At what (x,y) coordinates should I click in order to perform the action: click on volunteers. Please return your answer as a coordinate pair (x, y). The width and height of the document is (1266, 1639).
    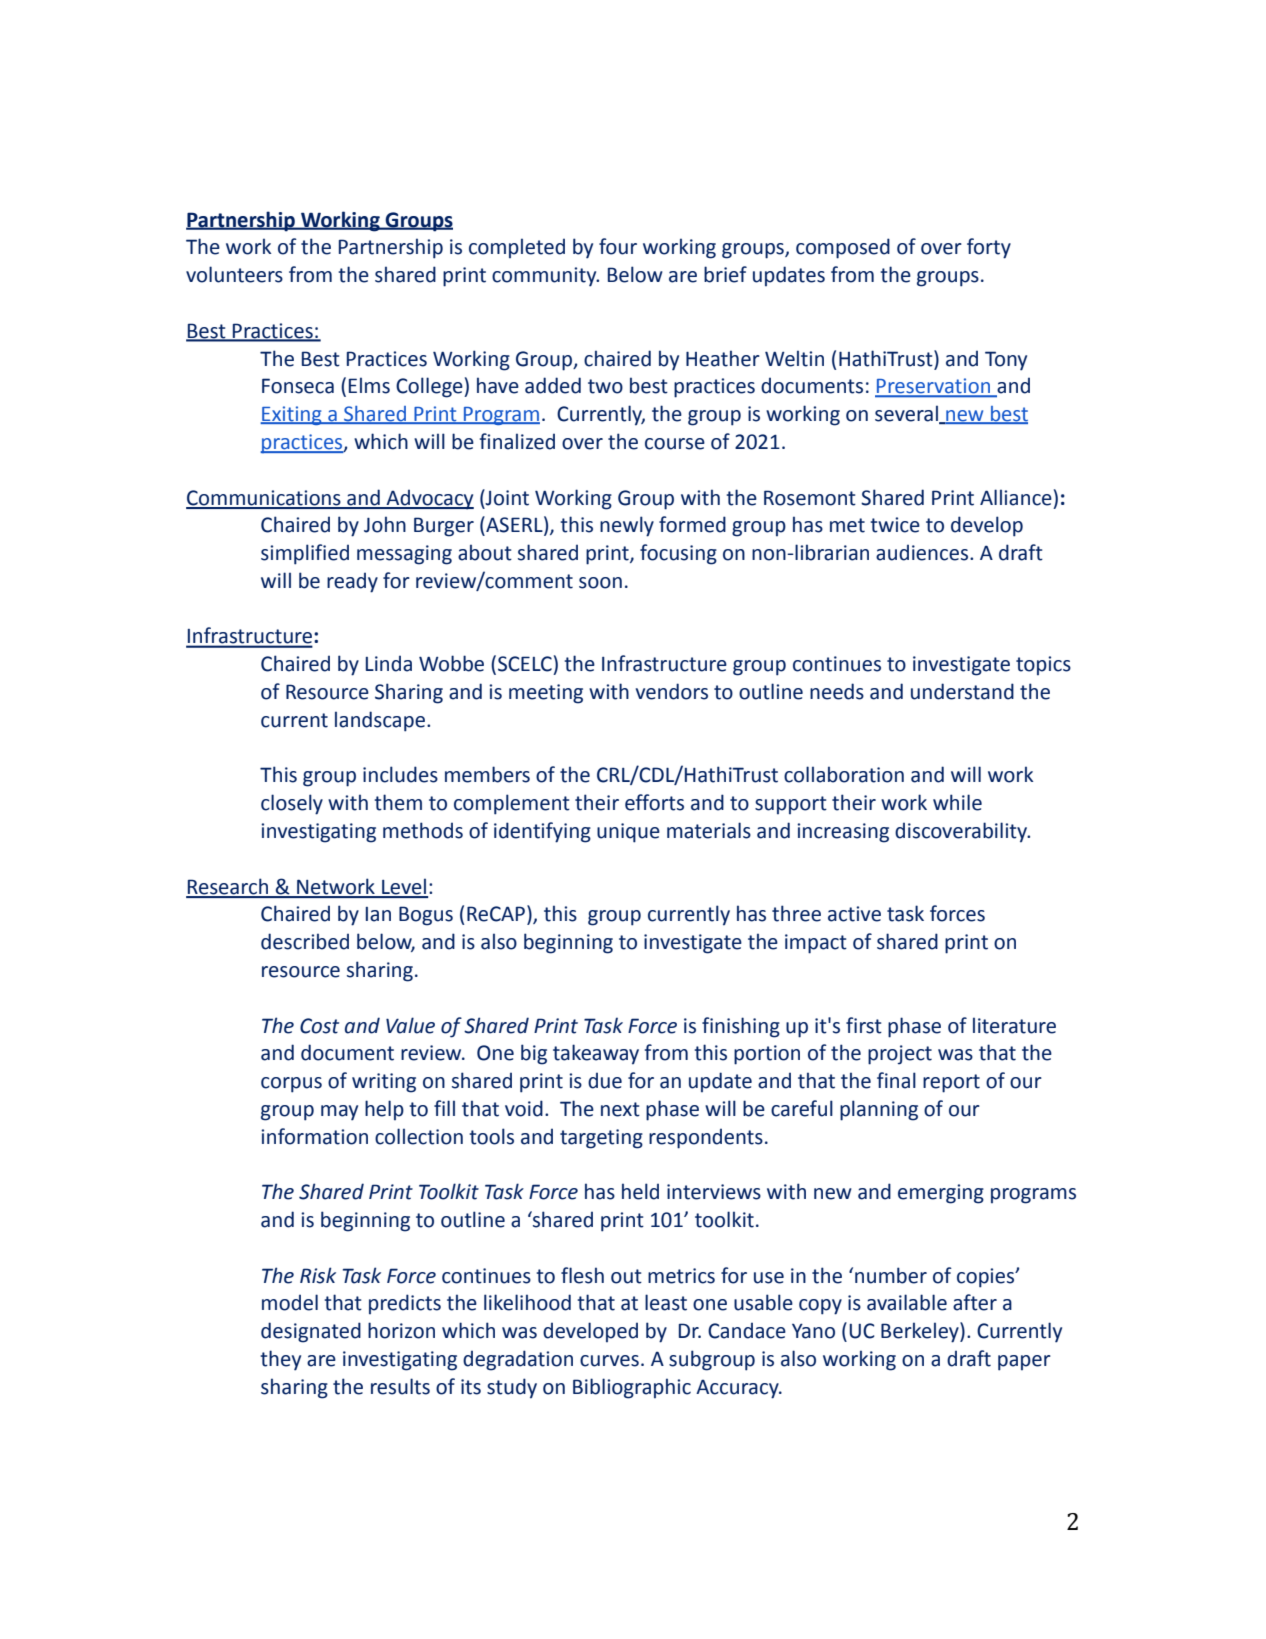
    Looking at the image, I should click on (234, 274).
